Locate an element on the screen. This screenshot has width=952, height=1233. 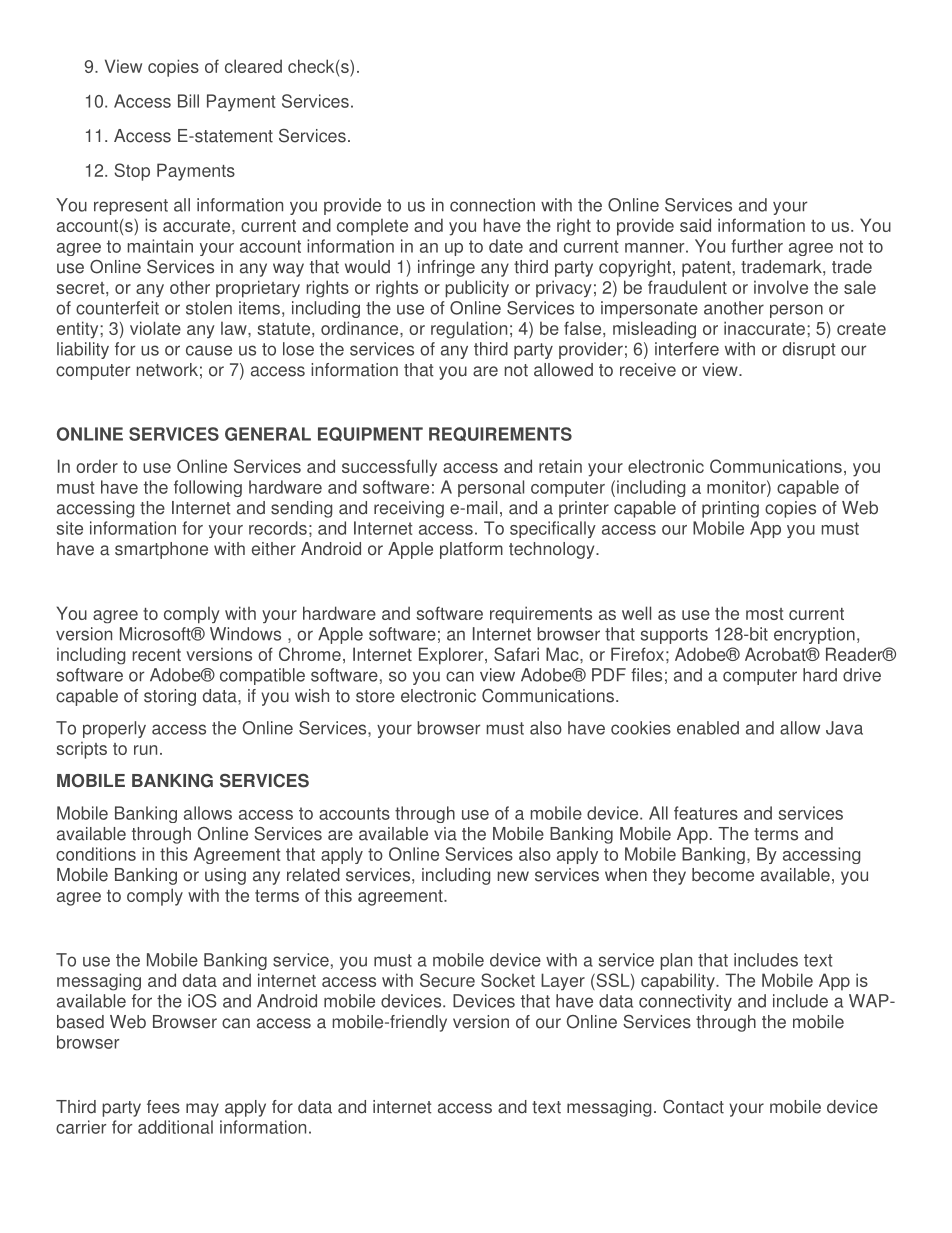
disrupt is located at coordinates (809, 350).
